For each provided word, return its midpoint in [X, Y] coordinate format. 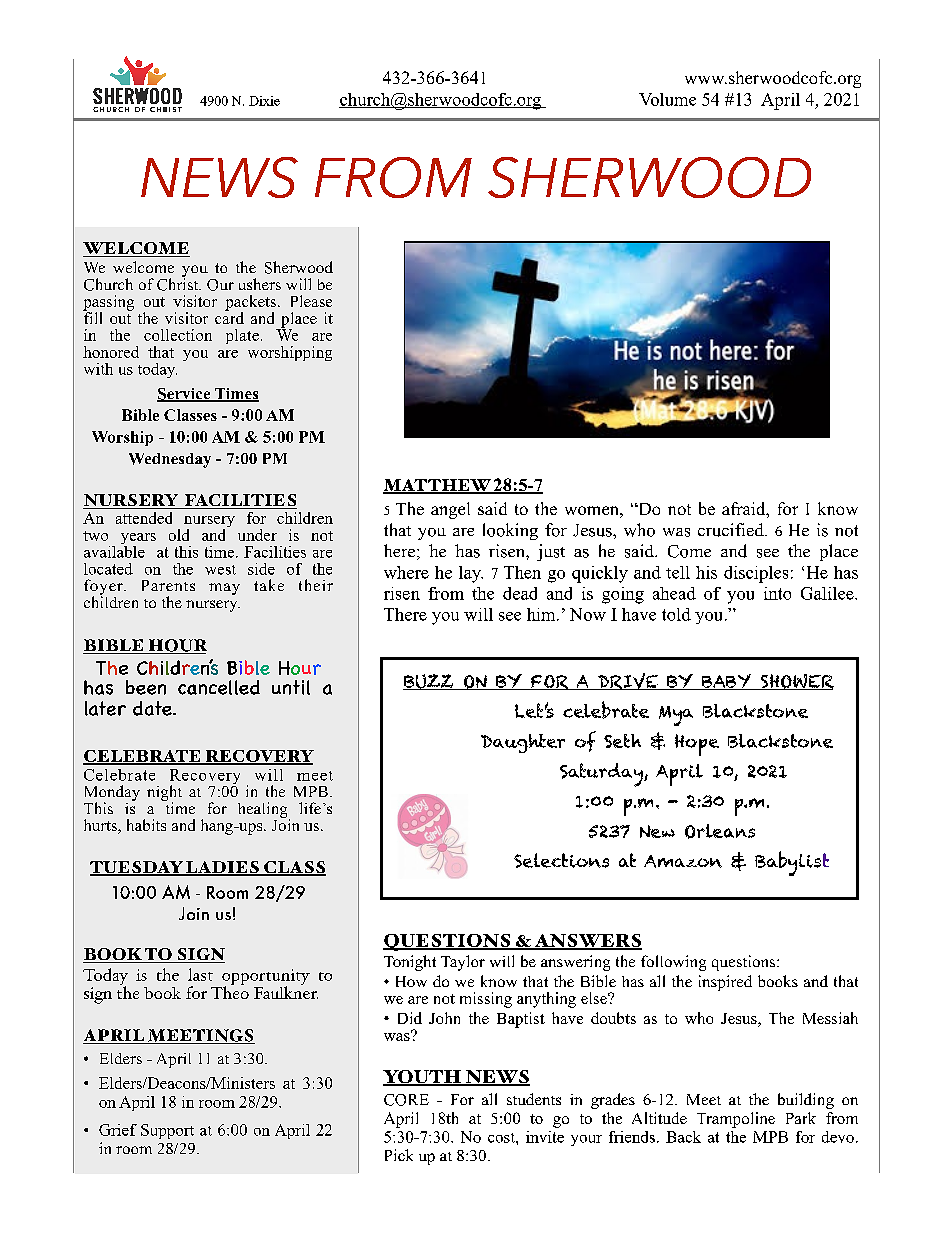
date [153, 708]
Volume [667, 99]
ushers [260, 284]
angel [450, 510]
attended [144, 518]
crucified [732, 530]
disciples [756, 574]
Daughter [523, 743]
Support [167, 1131]
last [200, 974]
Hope [697, 745]
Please [311, 301]
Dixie [264, 101]
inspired [725, 983]
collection [178, 335]
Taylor [463, 963]
